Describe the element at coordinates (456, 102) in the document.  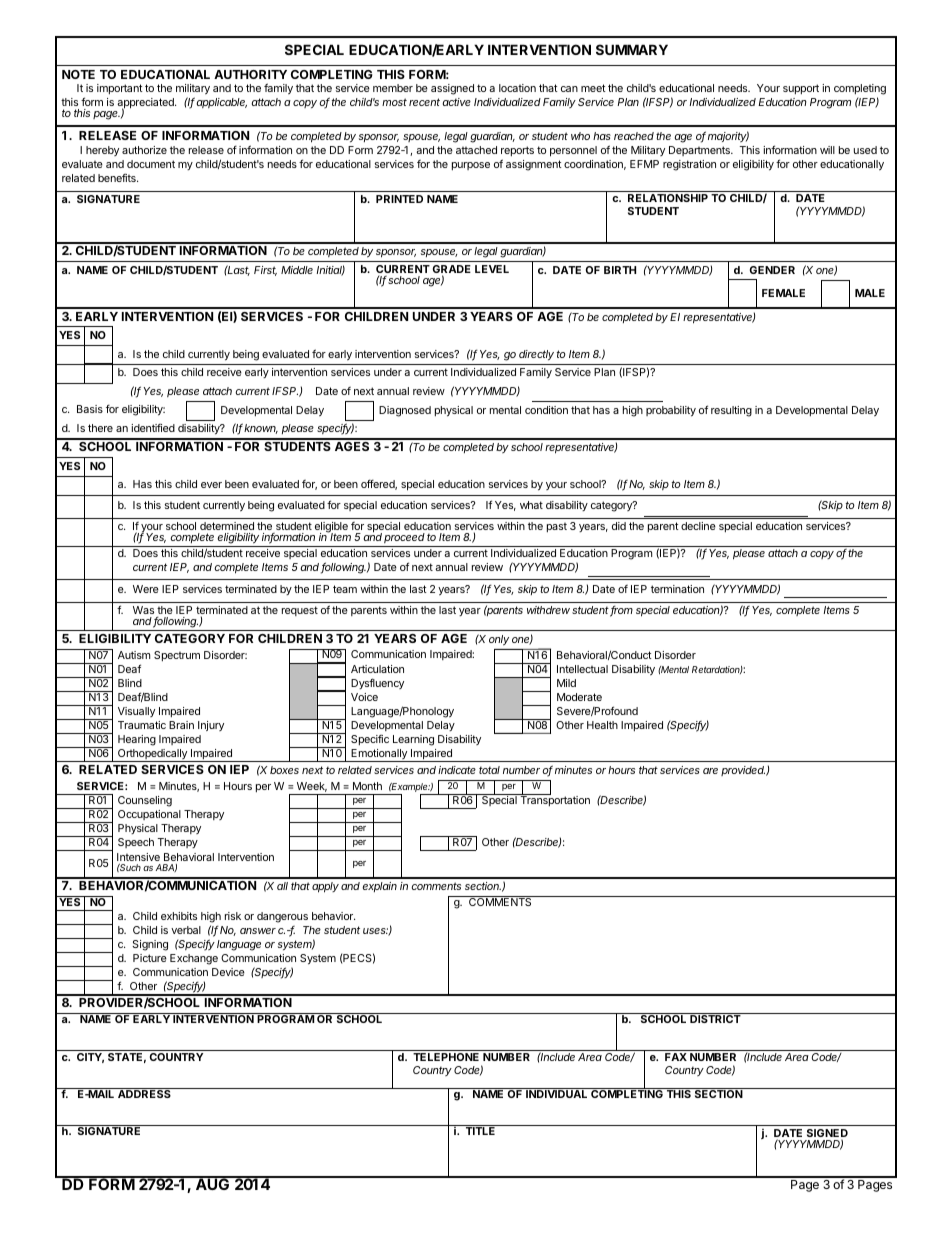
I see `active` at that location.
